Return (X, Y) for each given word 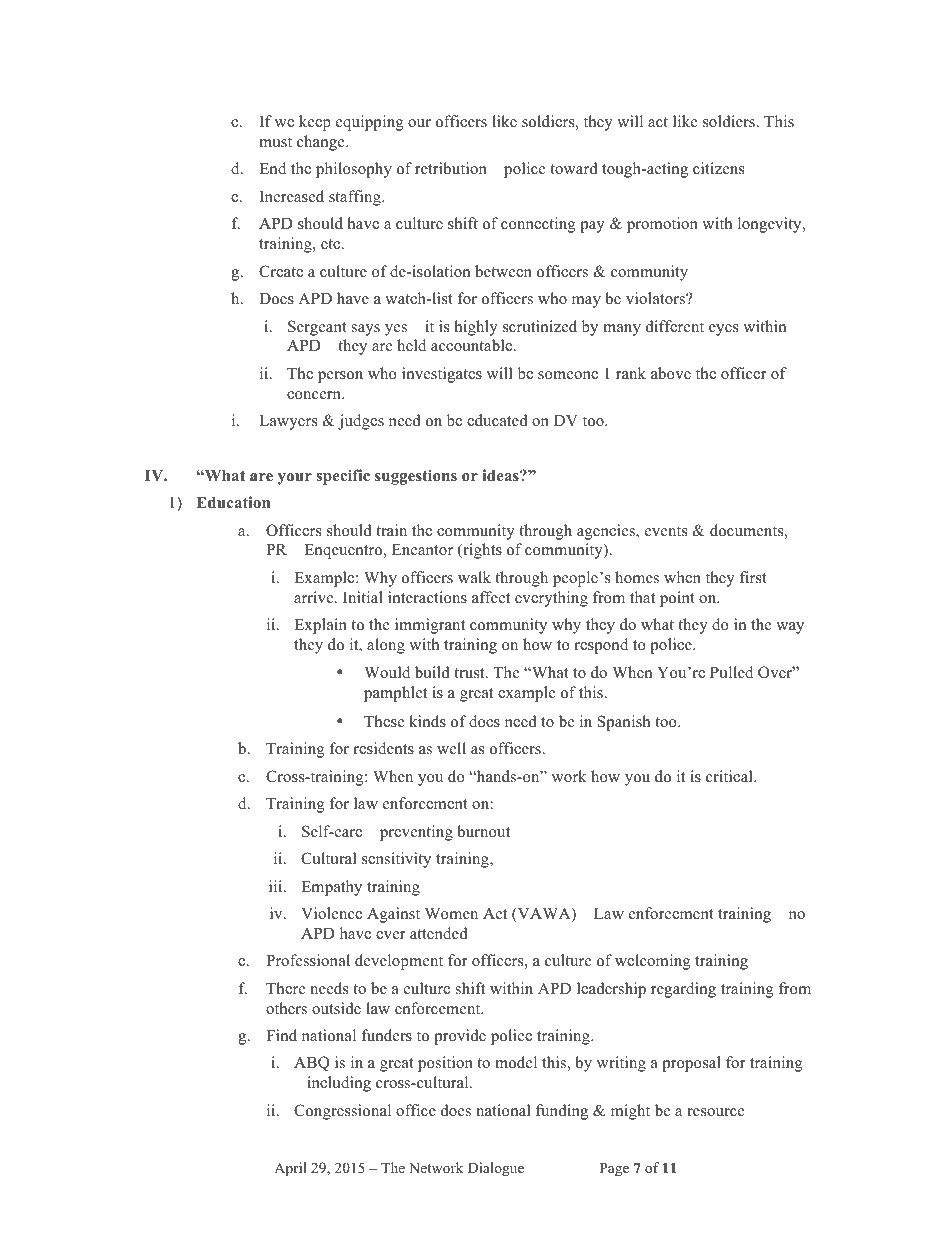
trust (470, 673)
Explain (320, 626)
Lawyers (288, 422)
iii (277, 886)
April (290, 1169)
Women (451, 914)
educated (497, 420)
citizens (718, 168)
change (322, 143)
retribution (451, 168)
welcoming (653, 962)
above (671, 373)
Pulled (731, 672)
